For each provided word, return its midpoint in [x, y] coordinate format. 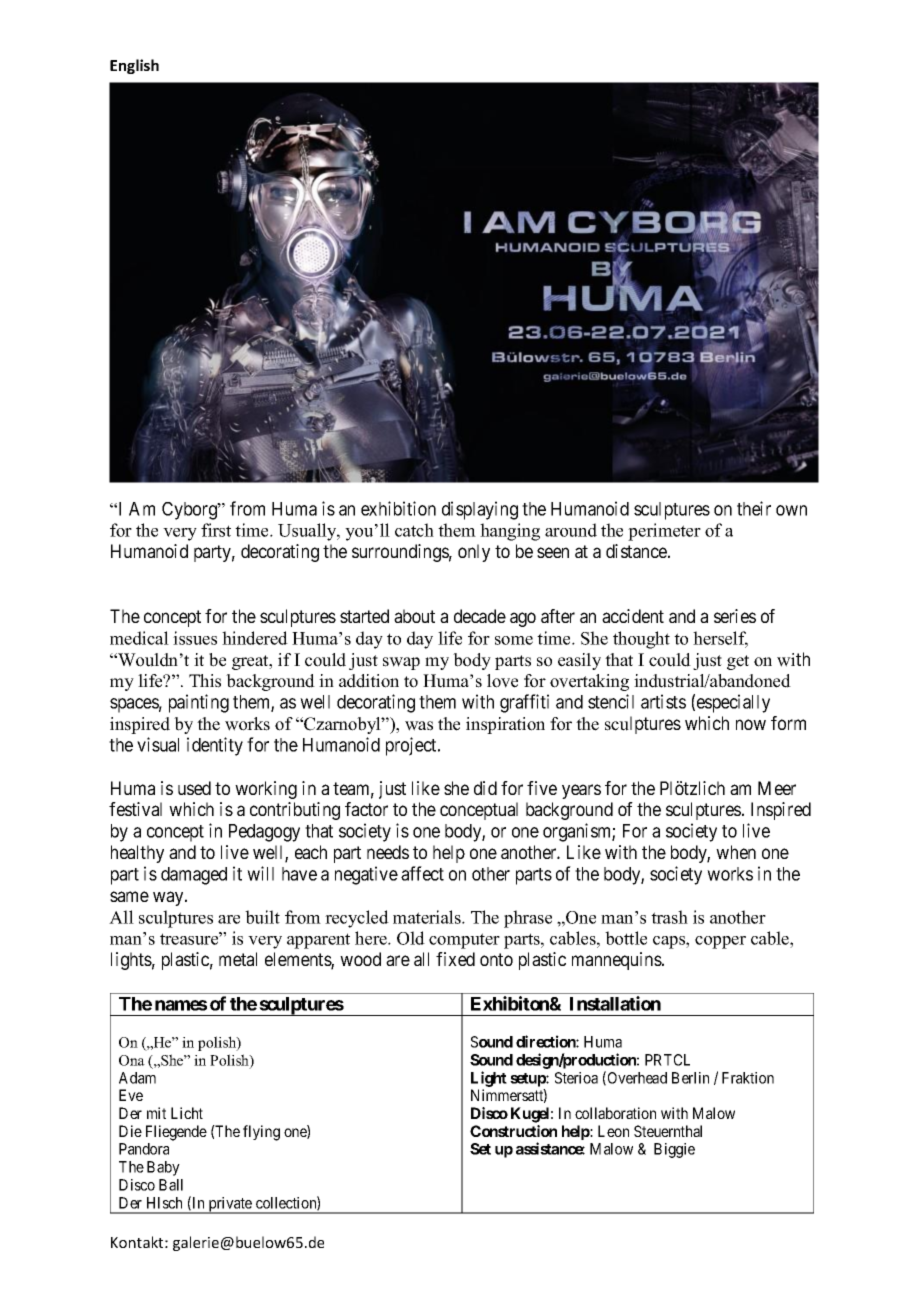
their [754, 508]
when [736, 852]
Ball [171, 1185]
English [134, 66]
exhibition [398, 508]
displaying [480, 510]
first [216, 530]
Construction [513, 1131]
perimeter [664, 532]
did [485, 788]
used [194, 788]
